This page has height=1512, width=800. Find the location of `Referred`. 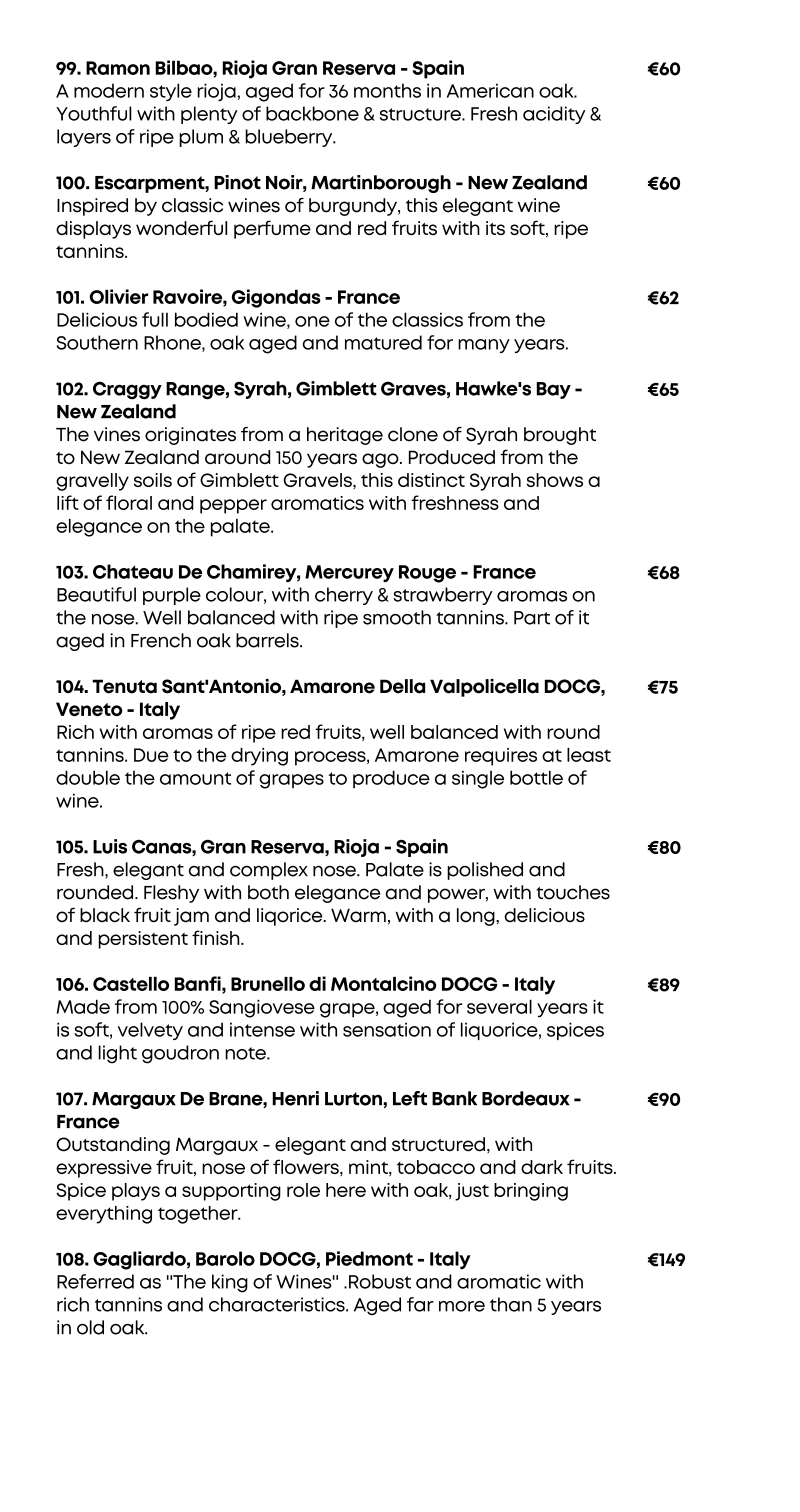

Referred is located at coordinates (95, 1281).
